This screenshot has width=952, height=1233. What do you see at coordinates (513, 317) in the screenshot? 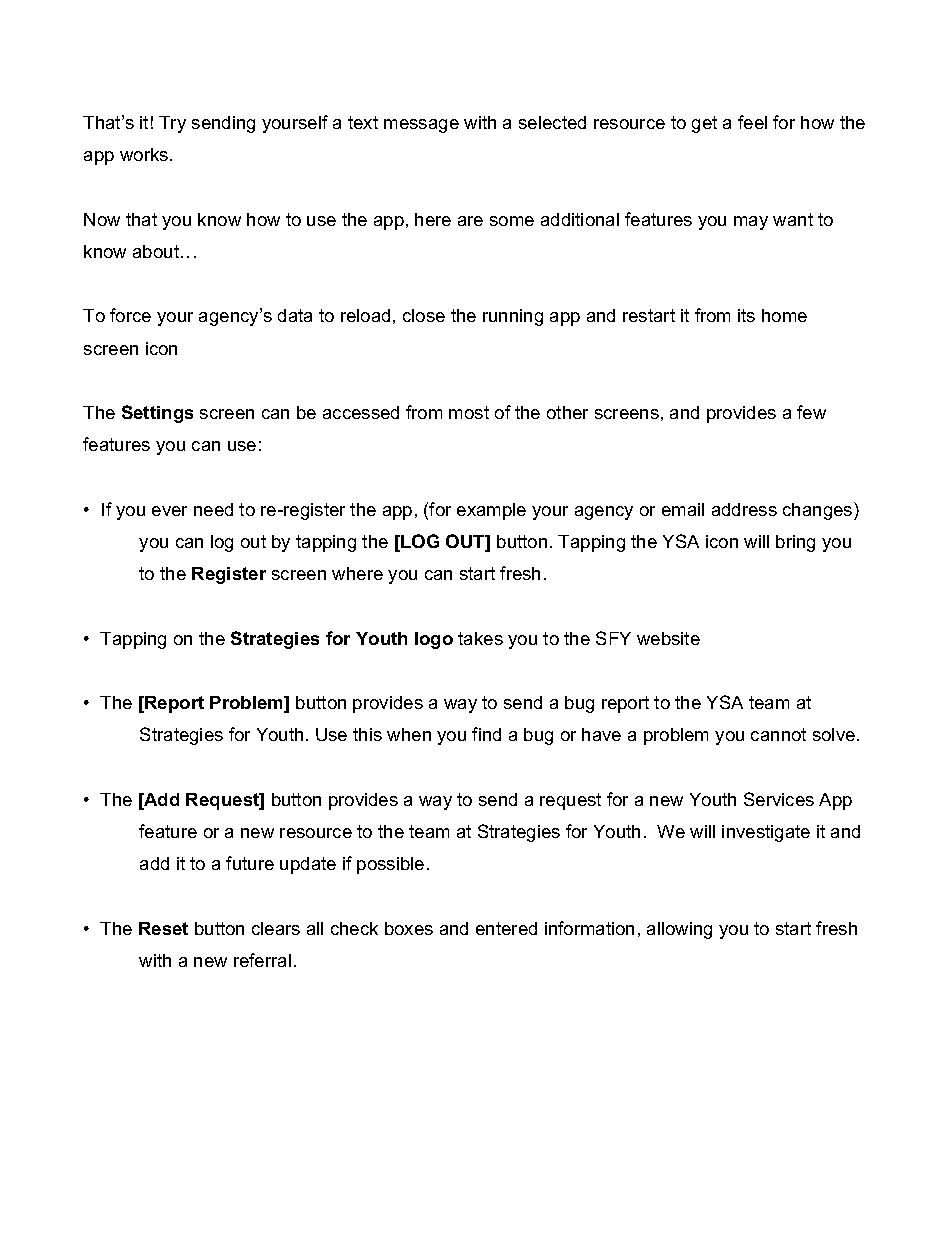
I see `running` at bounding box center [513, 317].
